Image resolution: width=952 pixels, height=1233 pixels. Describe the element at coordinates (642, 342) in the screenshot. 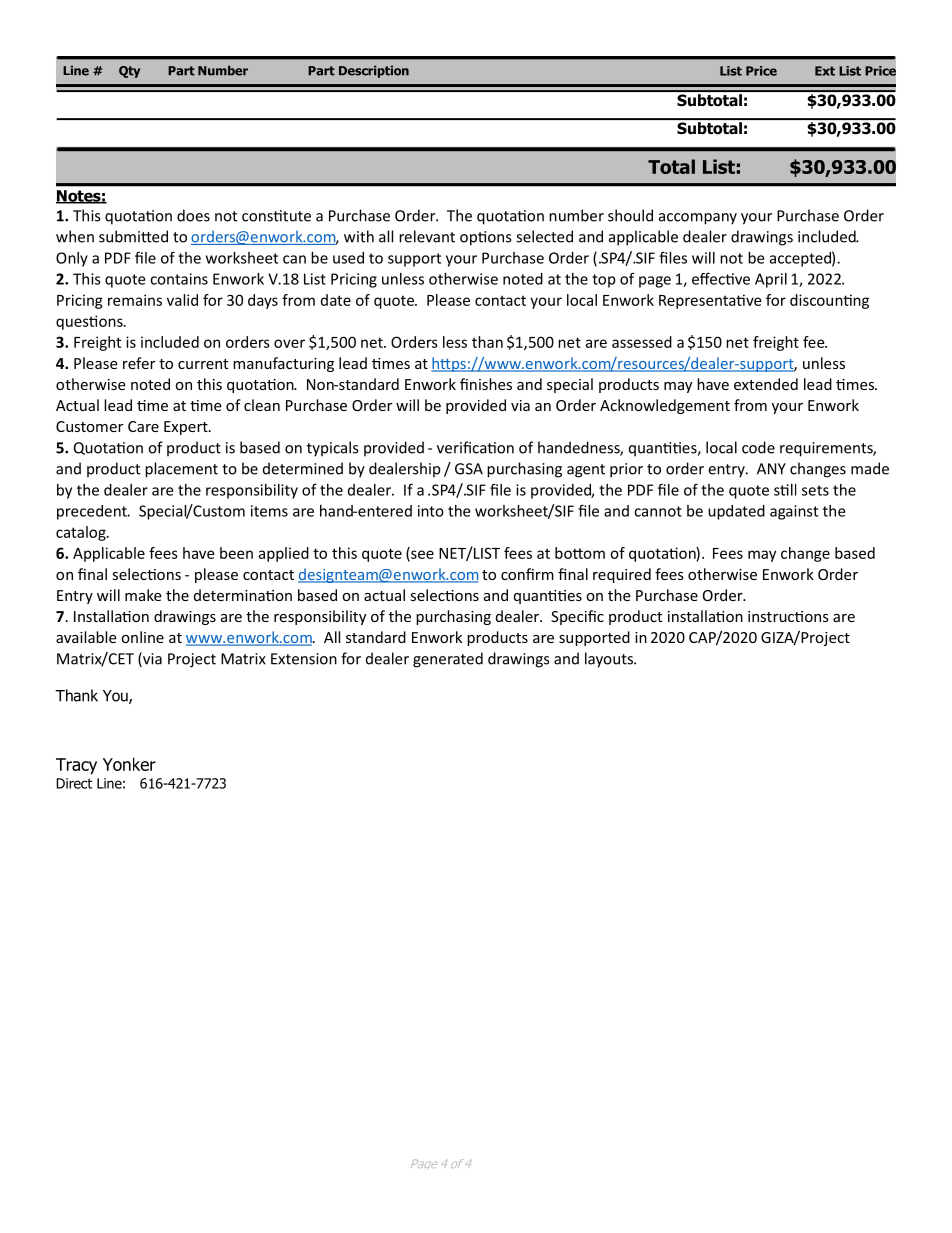

I see `assessed` at that location.
